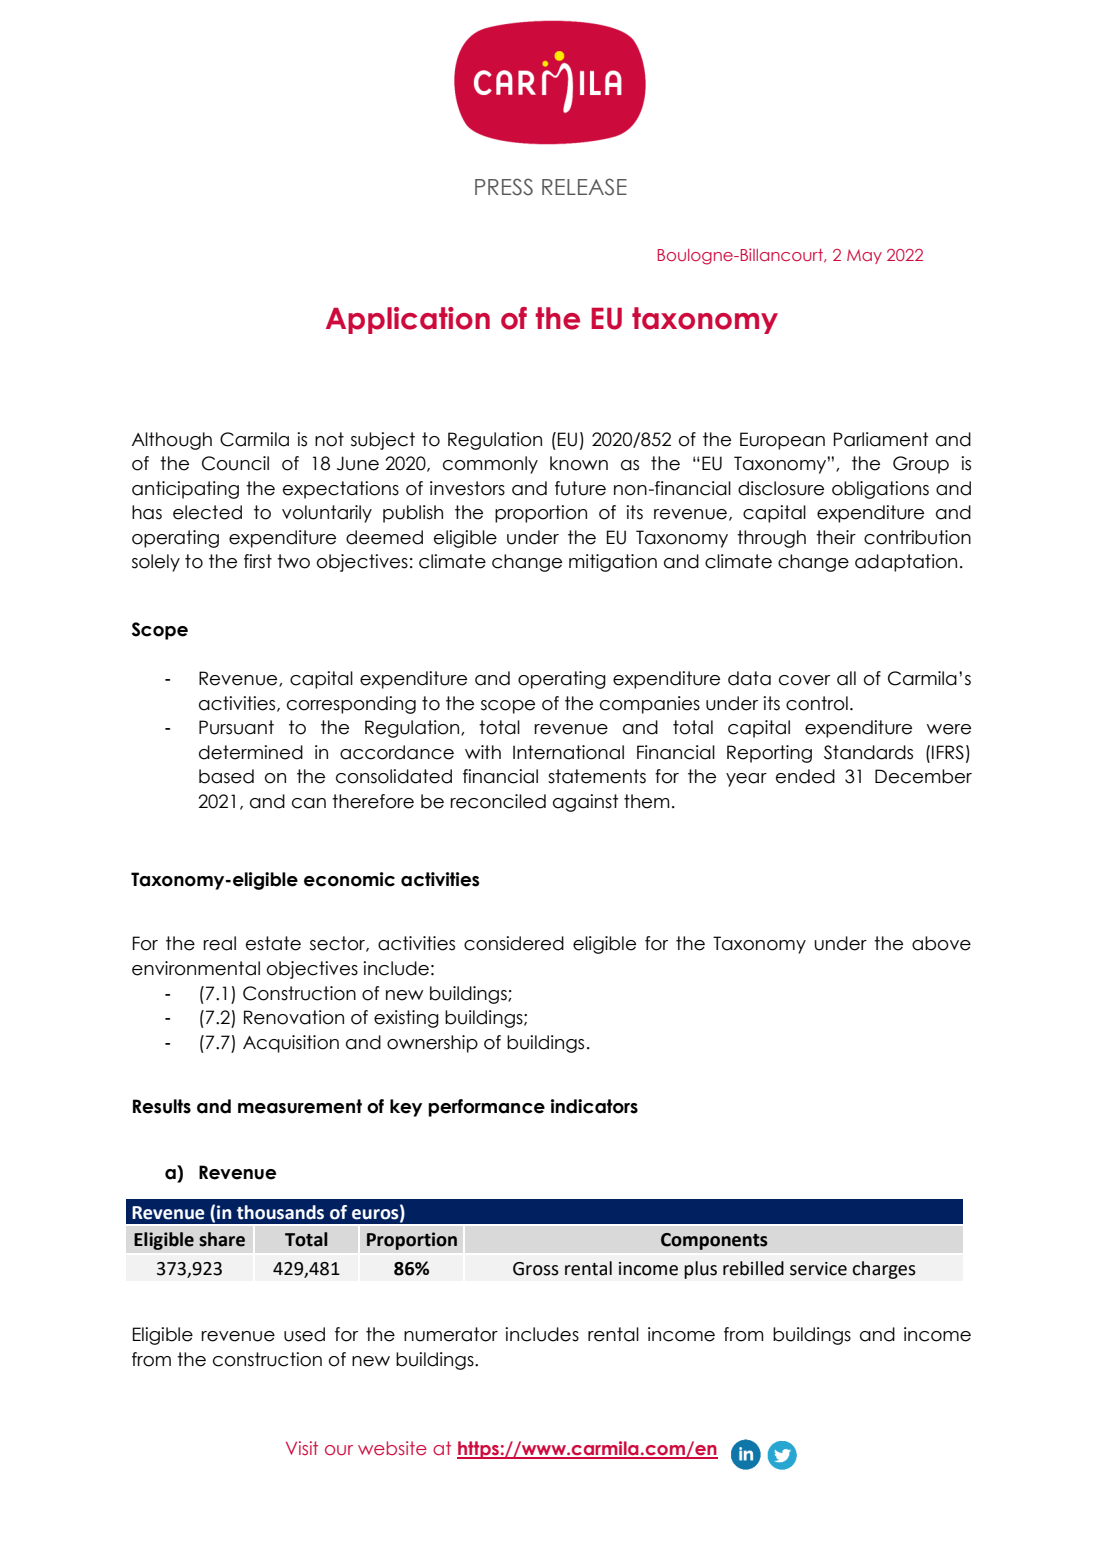  I want to click on real, so click(219, 943).
